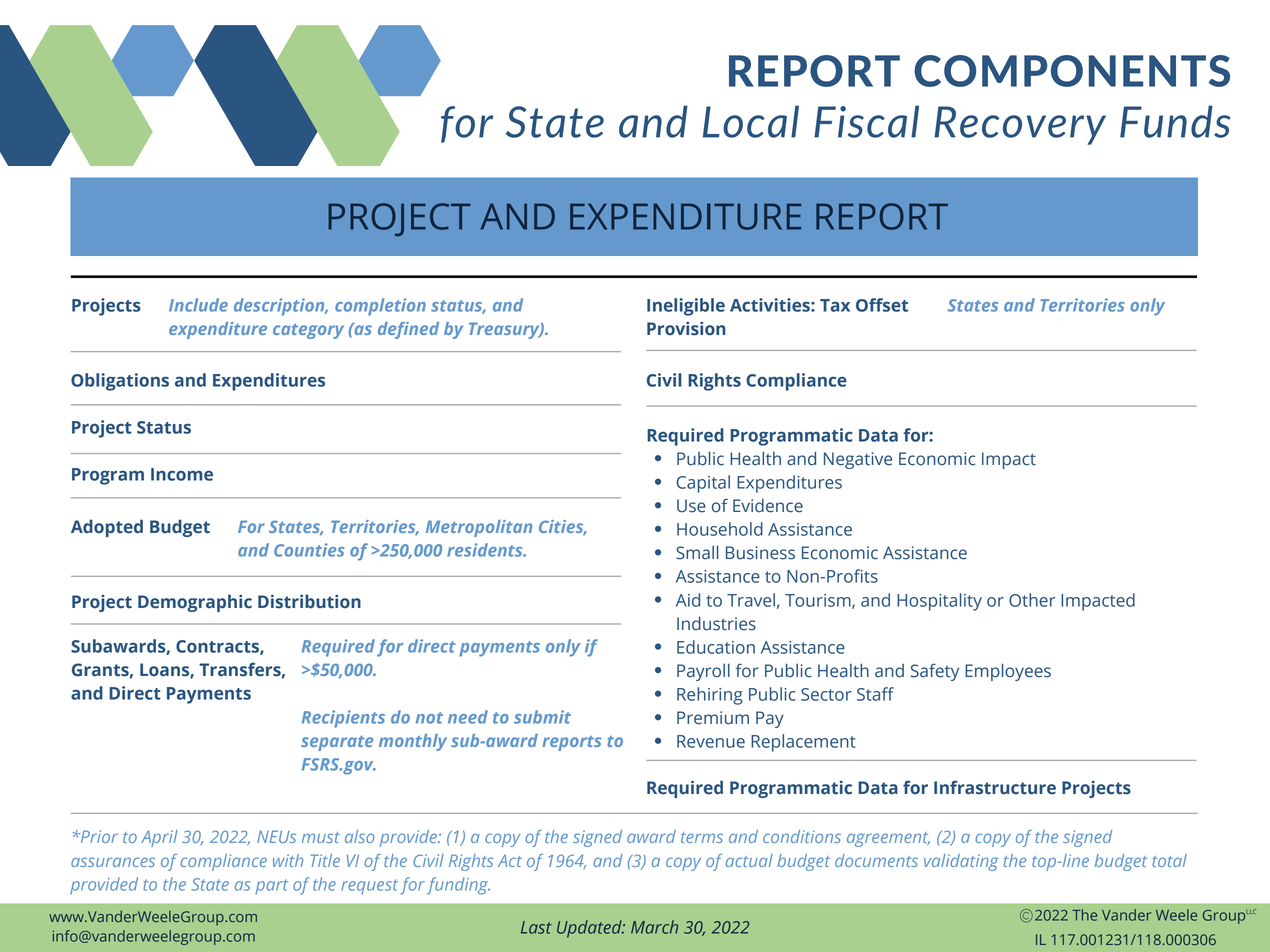  Describe the element at coordinates (271, 886) in the page. I see `part` at that location.
